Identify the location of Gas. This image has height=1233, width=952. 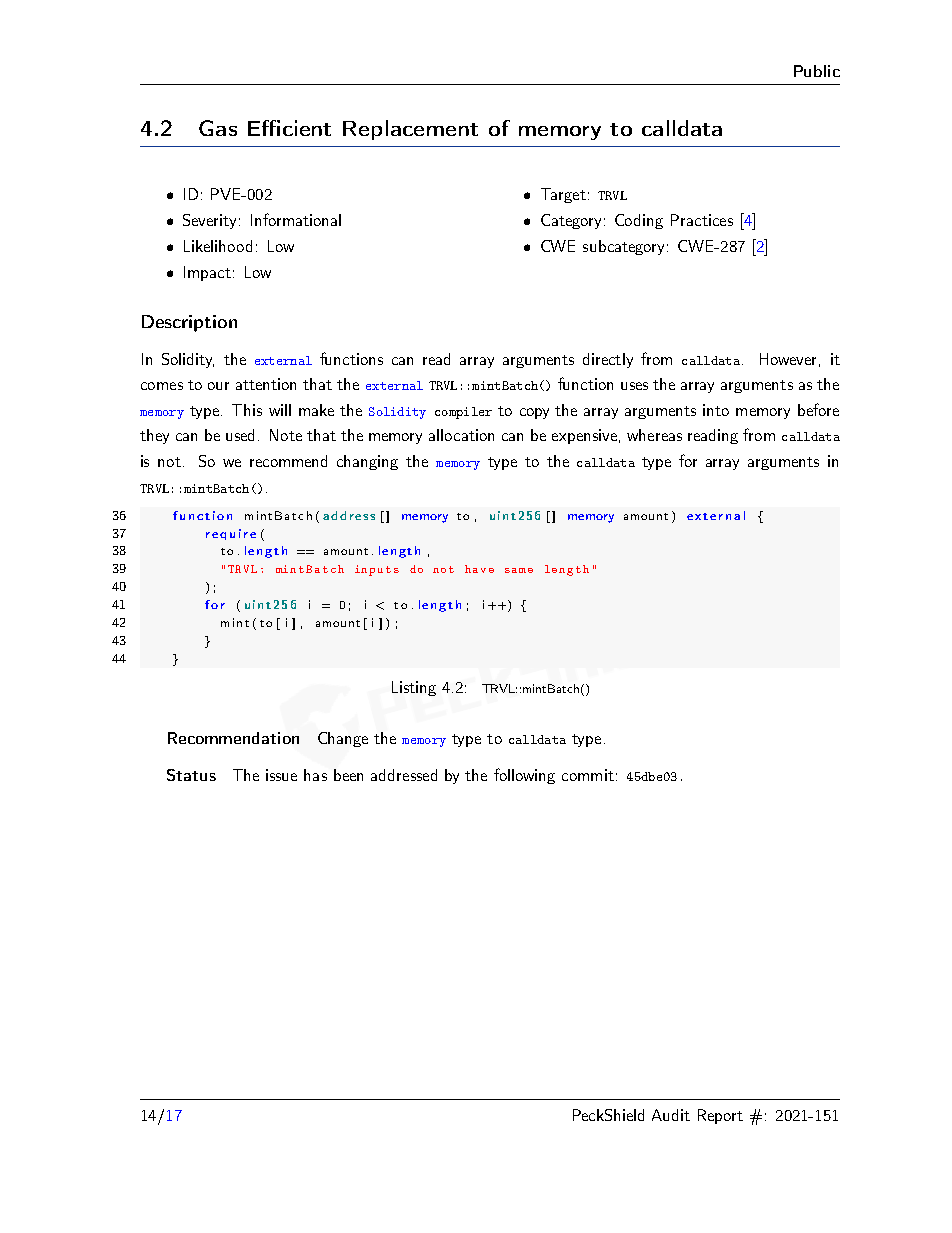
(218, 128).
